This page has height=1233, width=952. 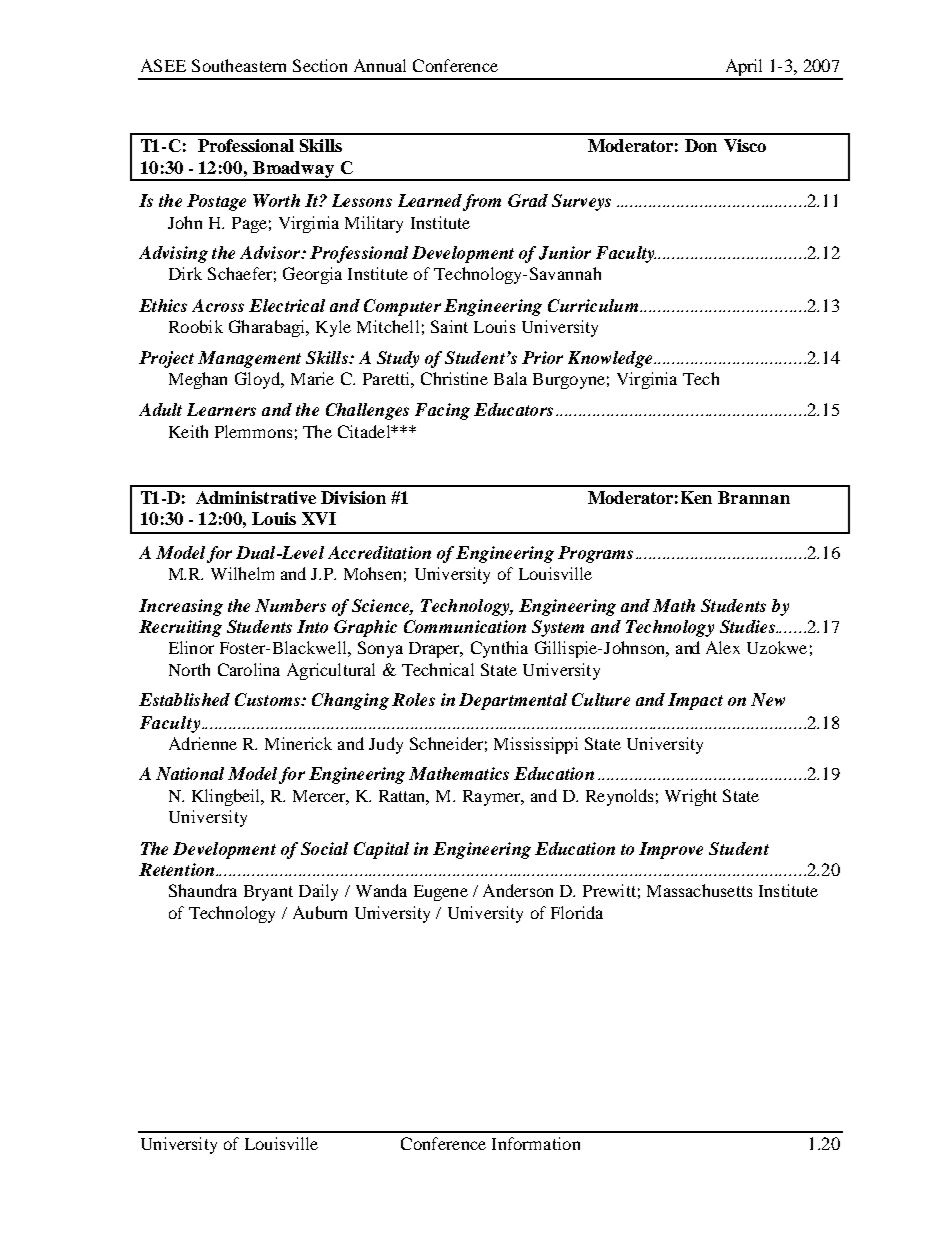 I want to click on Alex, so click(x=723, y=647).
